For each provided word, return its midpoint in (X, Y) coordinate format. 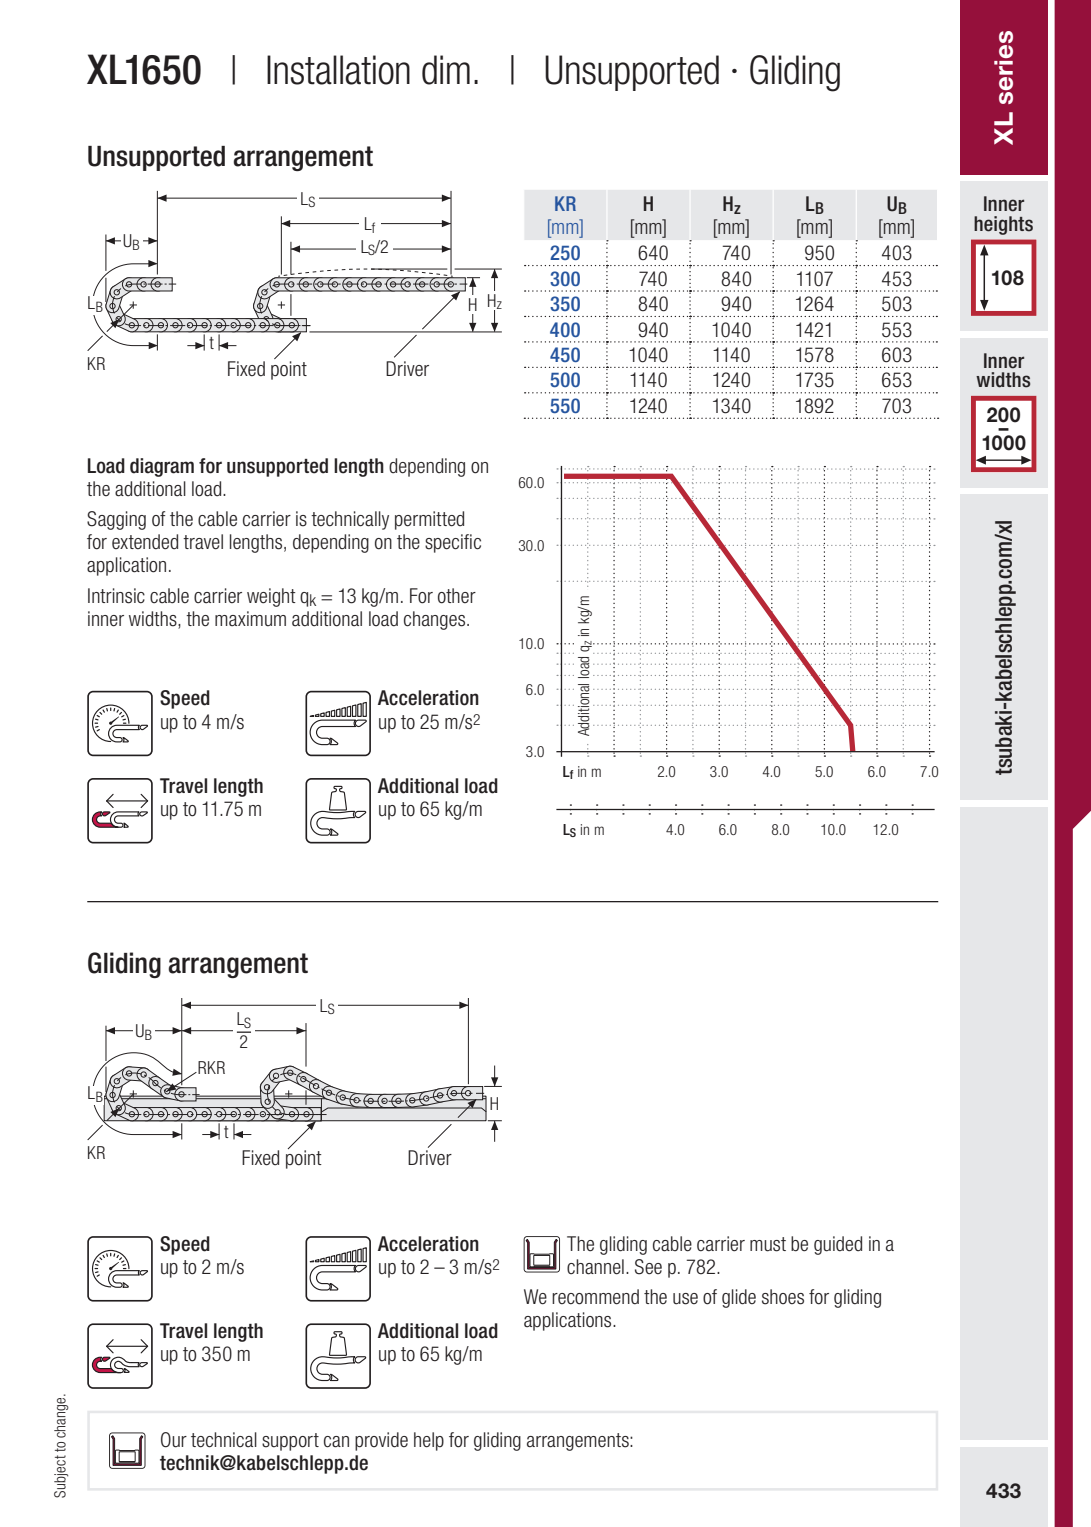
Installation (338, 70)
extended (145, 542)
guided (838, 1245)
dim (446, 70)
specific (453, 543)
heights (1003, 225)
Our (174, 1440)
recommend (595, 1297)
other (457, 596)
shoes (783, 1297)
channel (595, 1267)
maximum (250, 619)
